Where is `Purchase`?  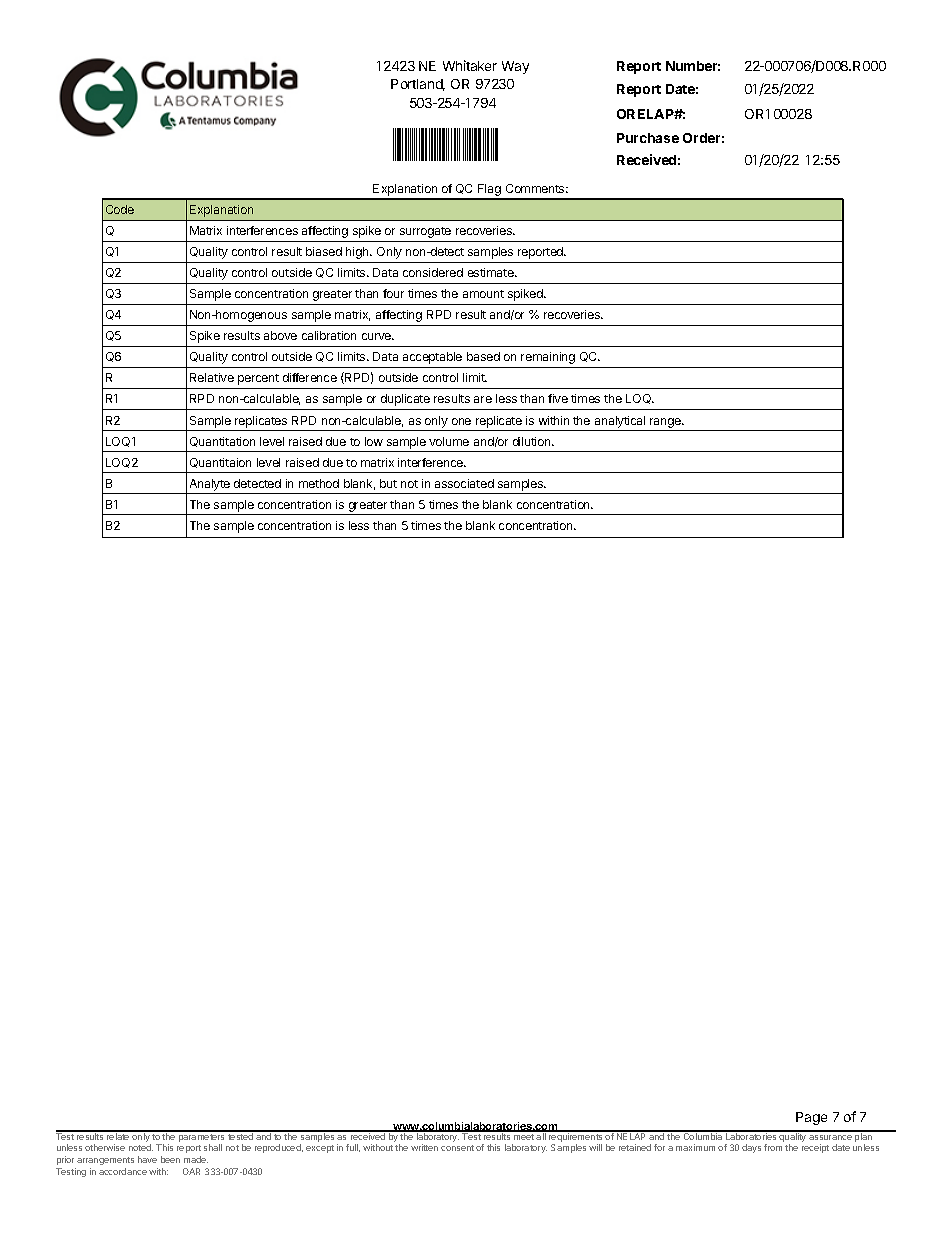
Purchase is located at coordinates (648, 138).
